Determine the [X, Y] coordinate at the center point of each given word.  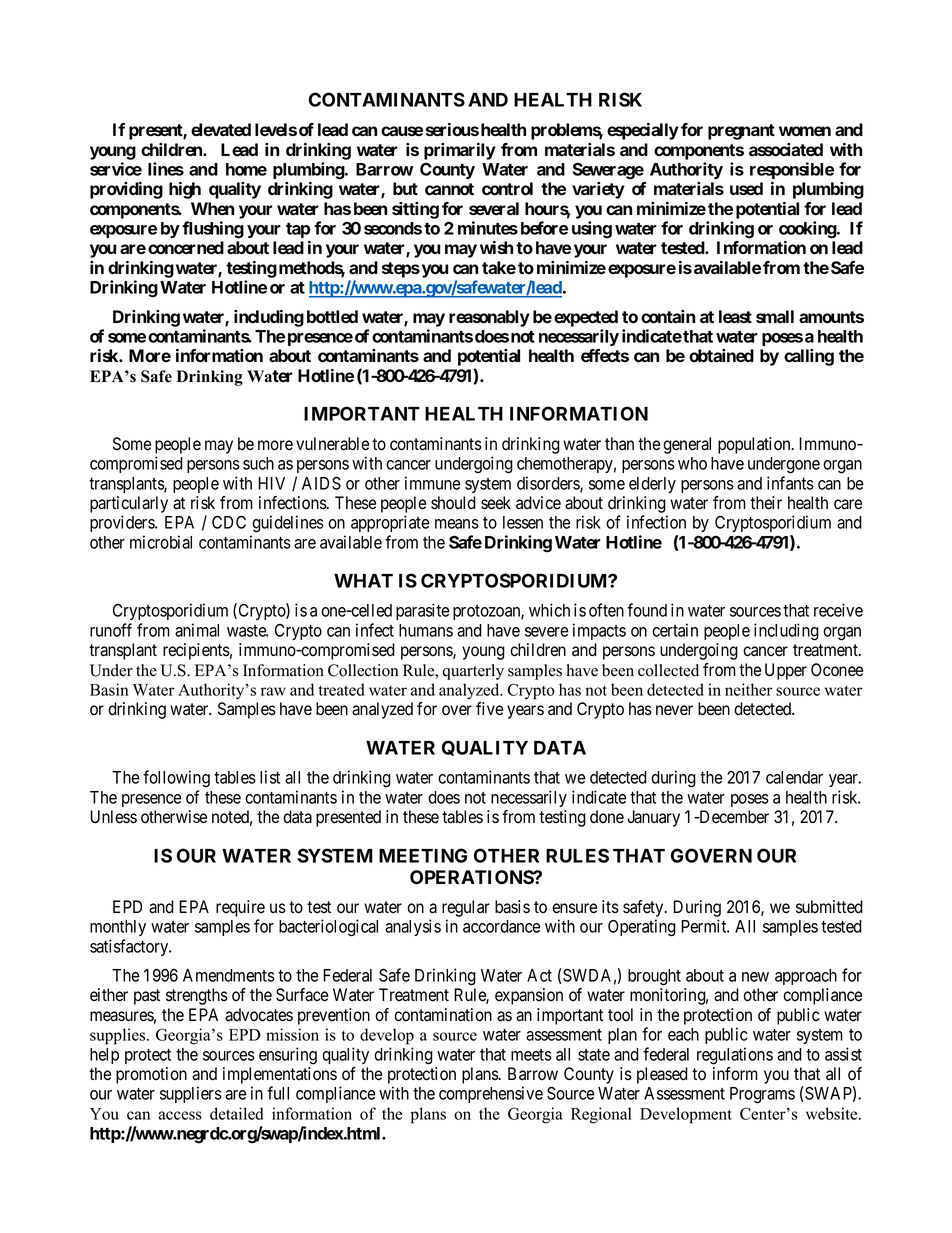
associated [786, 149]
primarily [460, 151]
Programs [762, 1095]
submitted [829, 907]
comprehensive [491, 1094]
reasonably [489, 318]
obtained [721, 355]
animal [197, 630]
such [258, 463]
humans [426, 630]
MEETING [423, 855]
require [240, 908]
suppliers [191, 1094]
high [185, 190]
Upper [786, 671]
